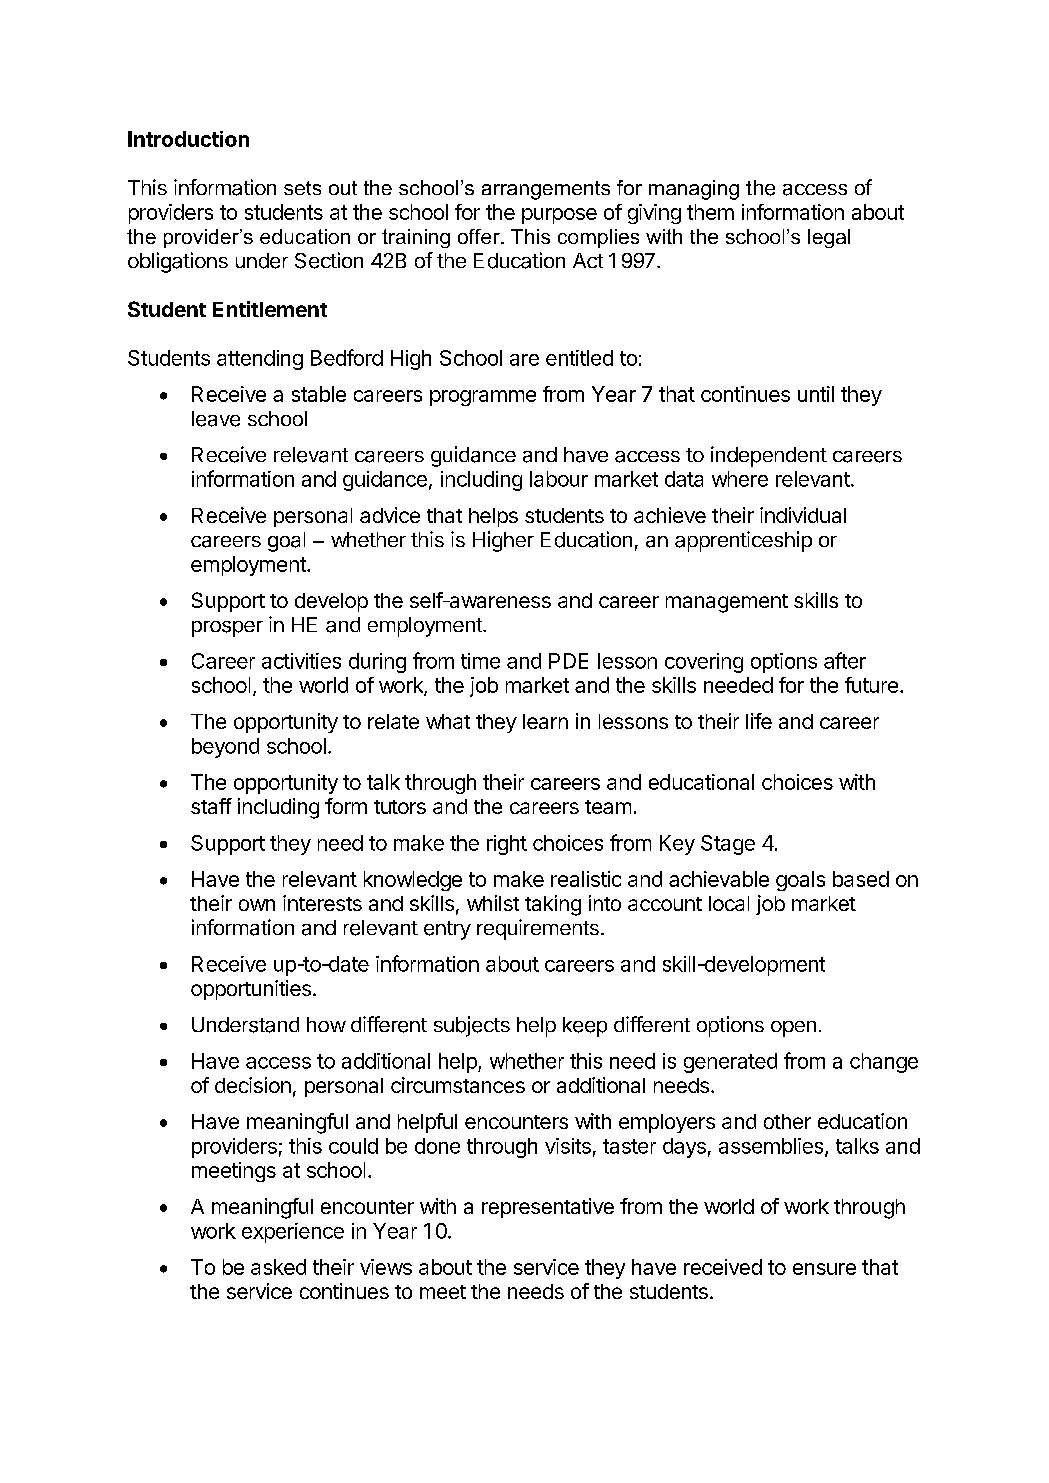  I want to click on legal, so click(829, 238).
